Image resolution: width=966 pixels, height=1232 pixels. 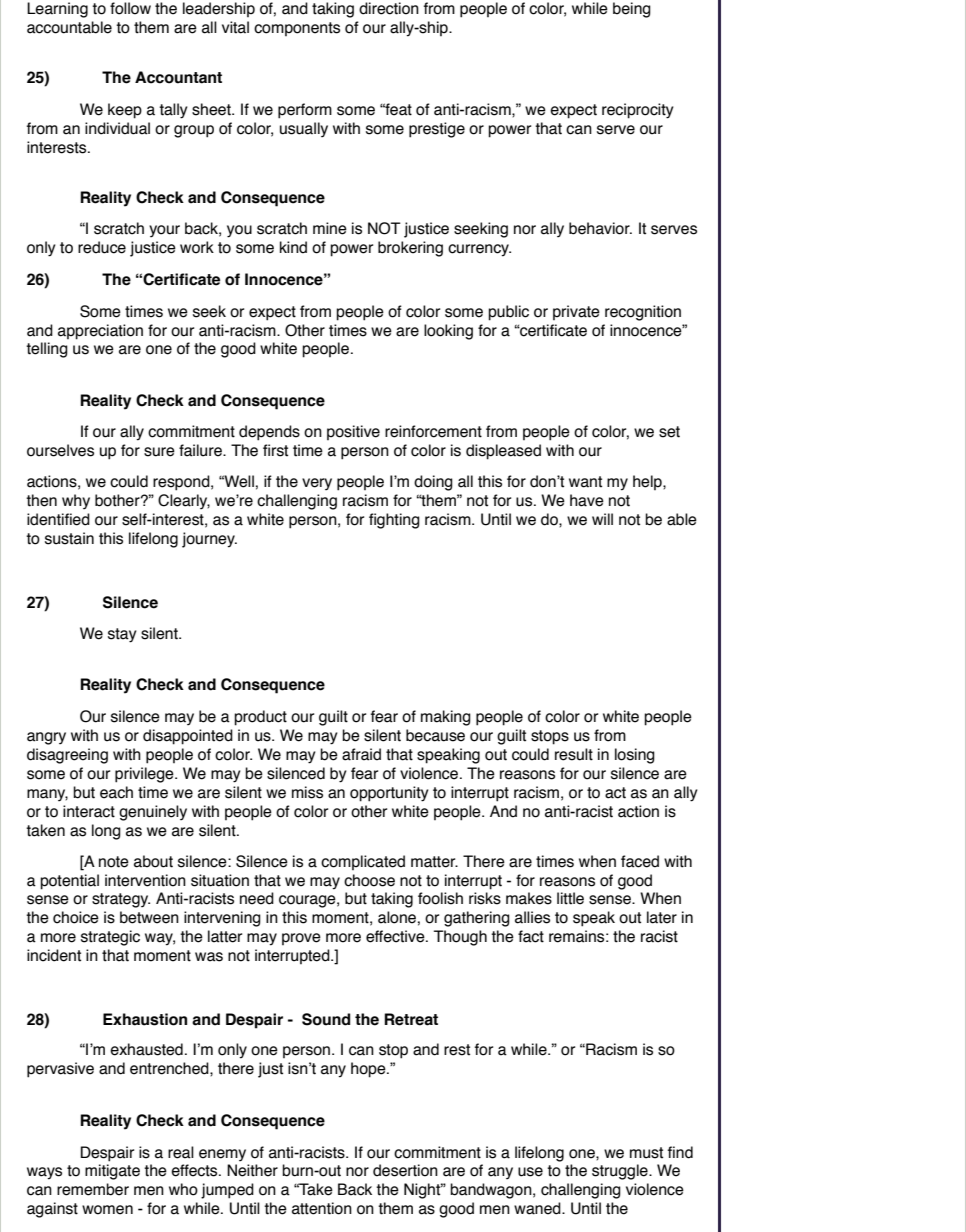 I want to click on mitigate, so click(x=112, y=1172).
